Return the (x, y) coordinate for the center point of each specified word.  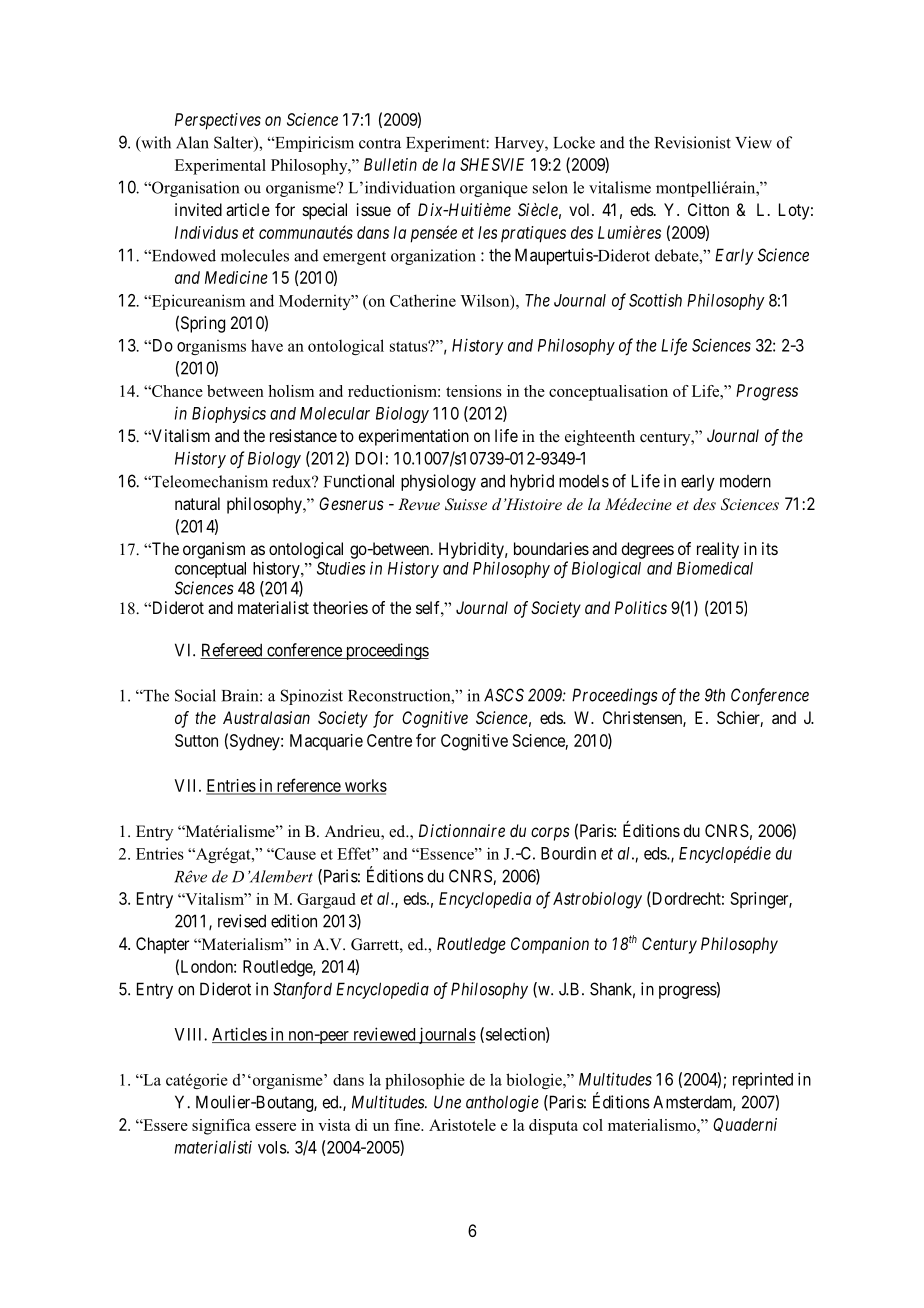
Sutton (196, 740)
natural (197, 503)
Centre (389, 740)
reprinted (763, 1080)
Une (447, 1102)
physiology (438, 482)
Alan (192, 142)
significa (221, 1127)
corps (550, 834)
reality (718, 550)
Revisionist (693, 142)
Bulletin (390, 164)
